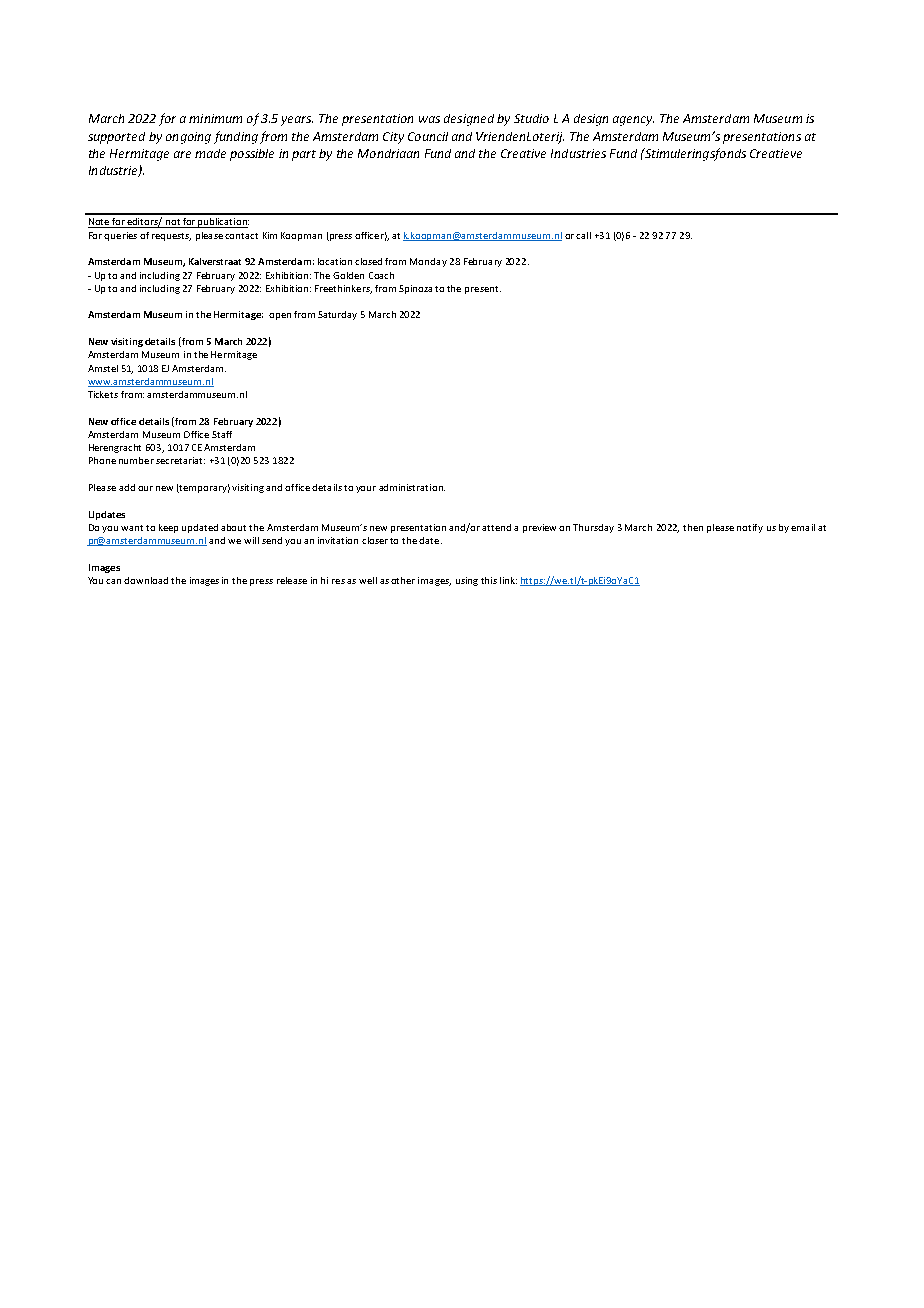 This screenshot has width=924, height=1308. I want to click on Monday, so click(428, 262).
